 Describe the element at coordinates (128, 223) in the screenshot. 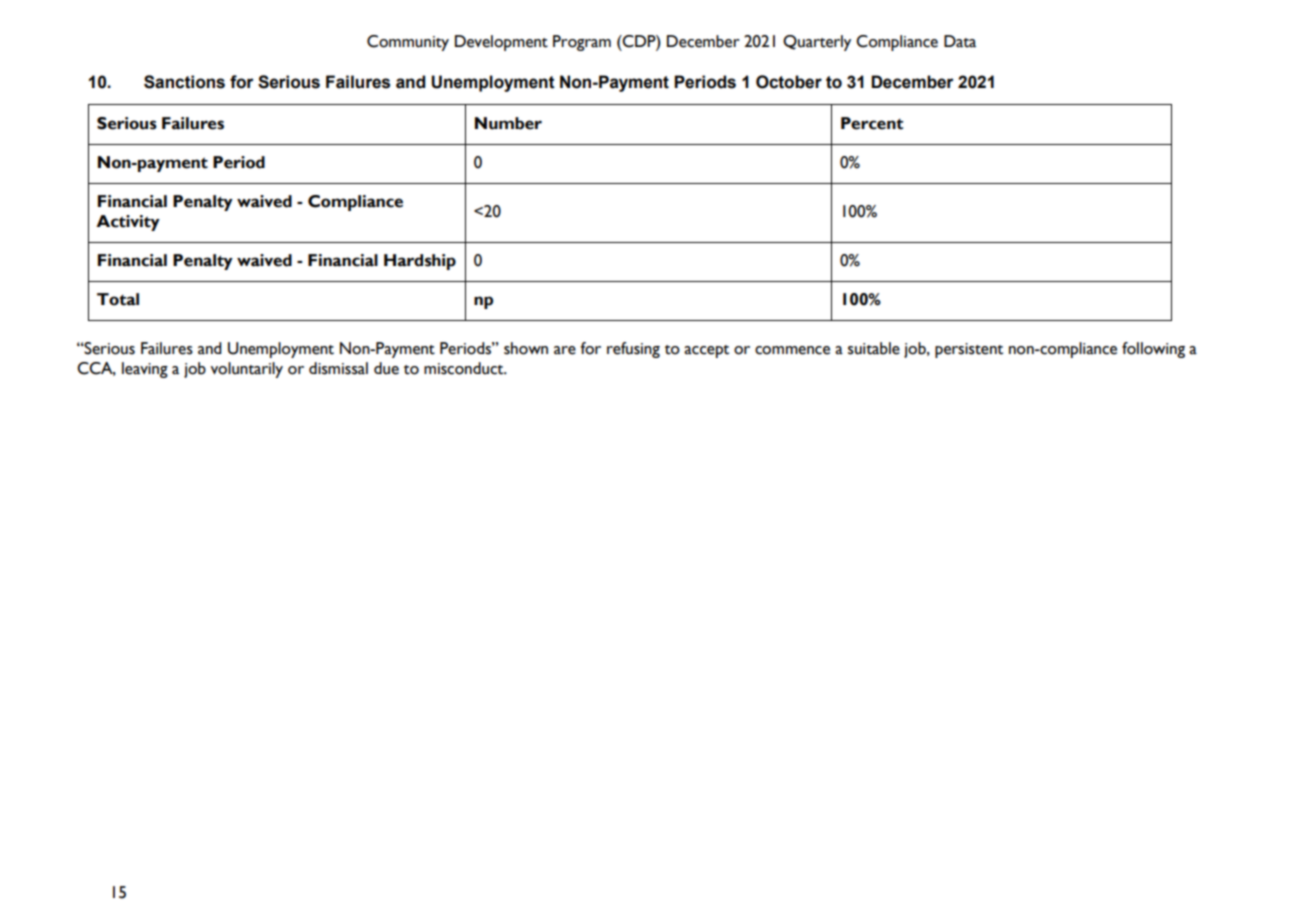

I see `Activity` at that location.
